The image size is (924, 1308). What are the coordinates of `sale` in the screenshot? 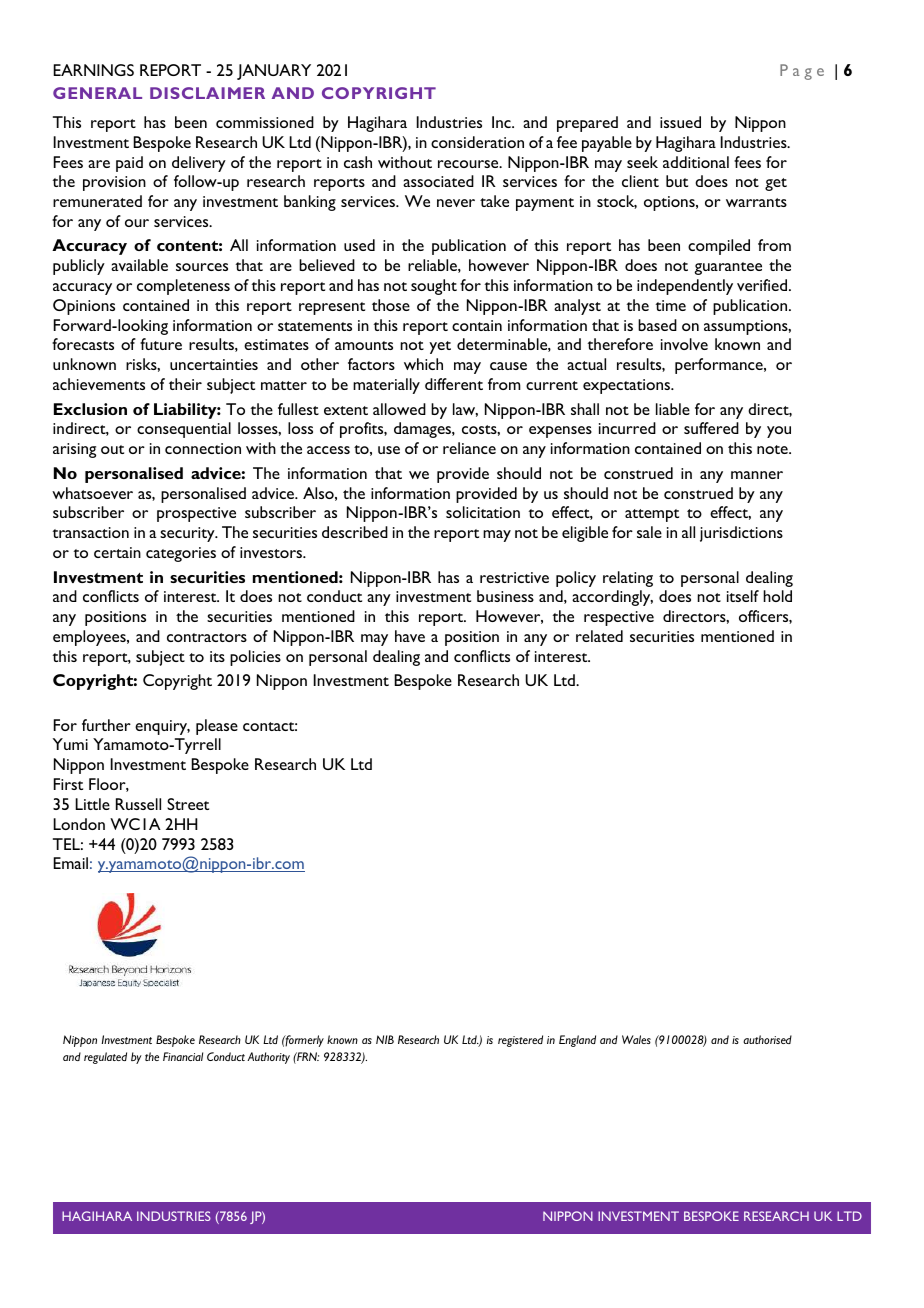 It's located at (649, 532).
